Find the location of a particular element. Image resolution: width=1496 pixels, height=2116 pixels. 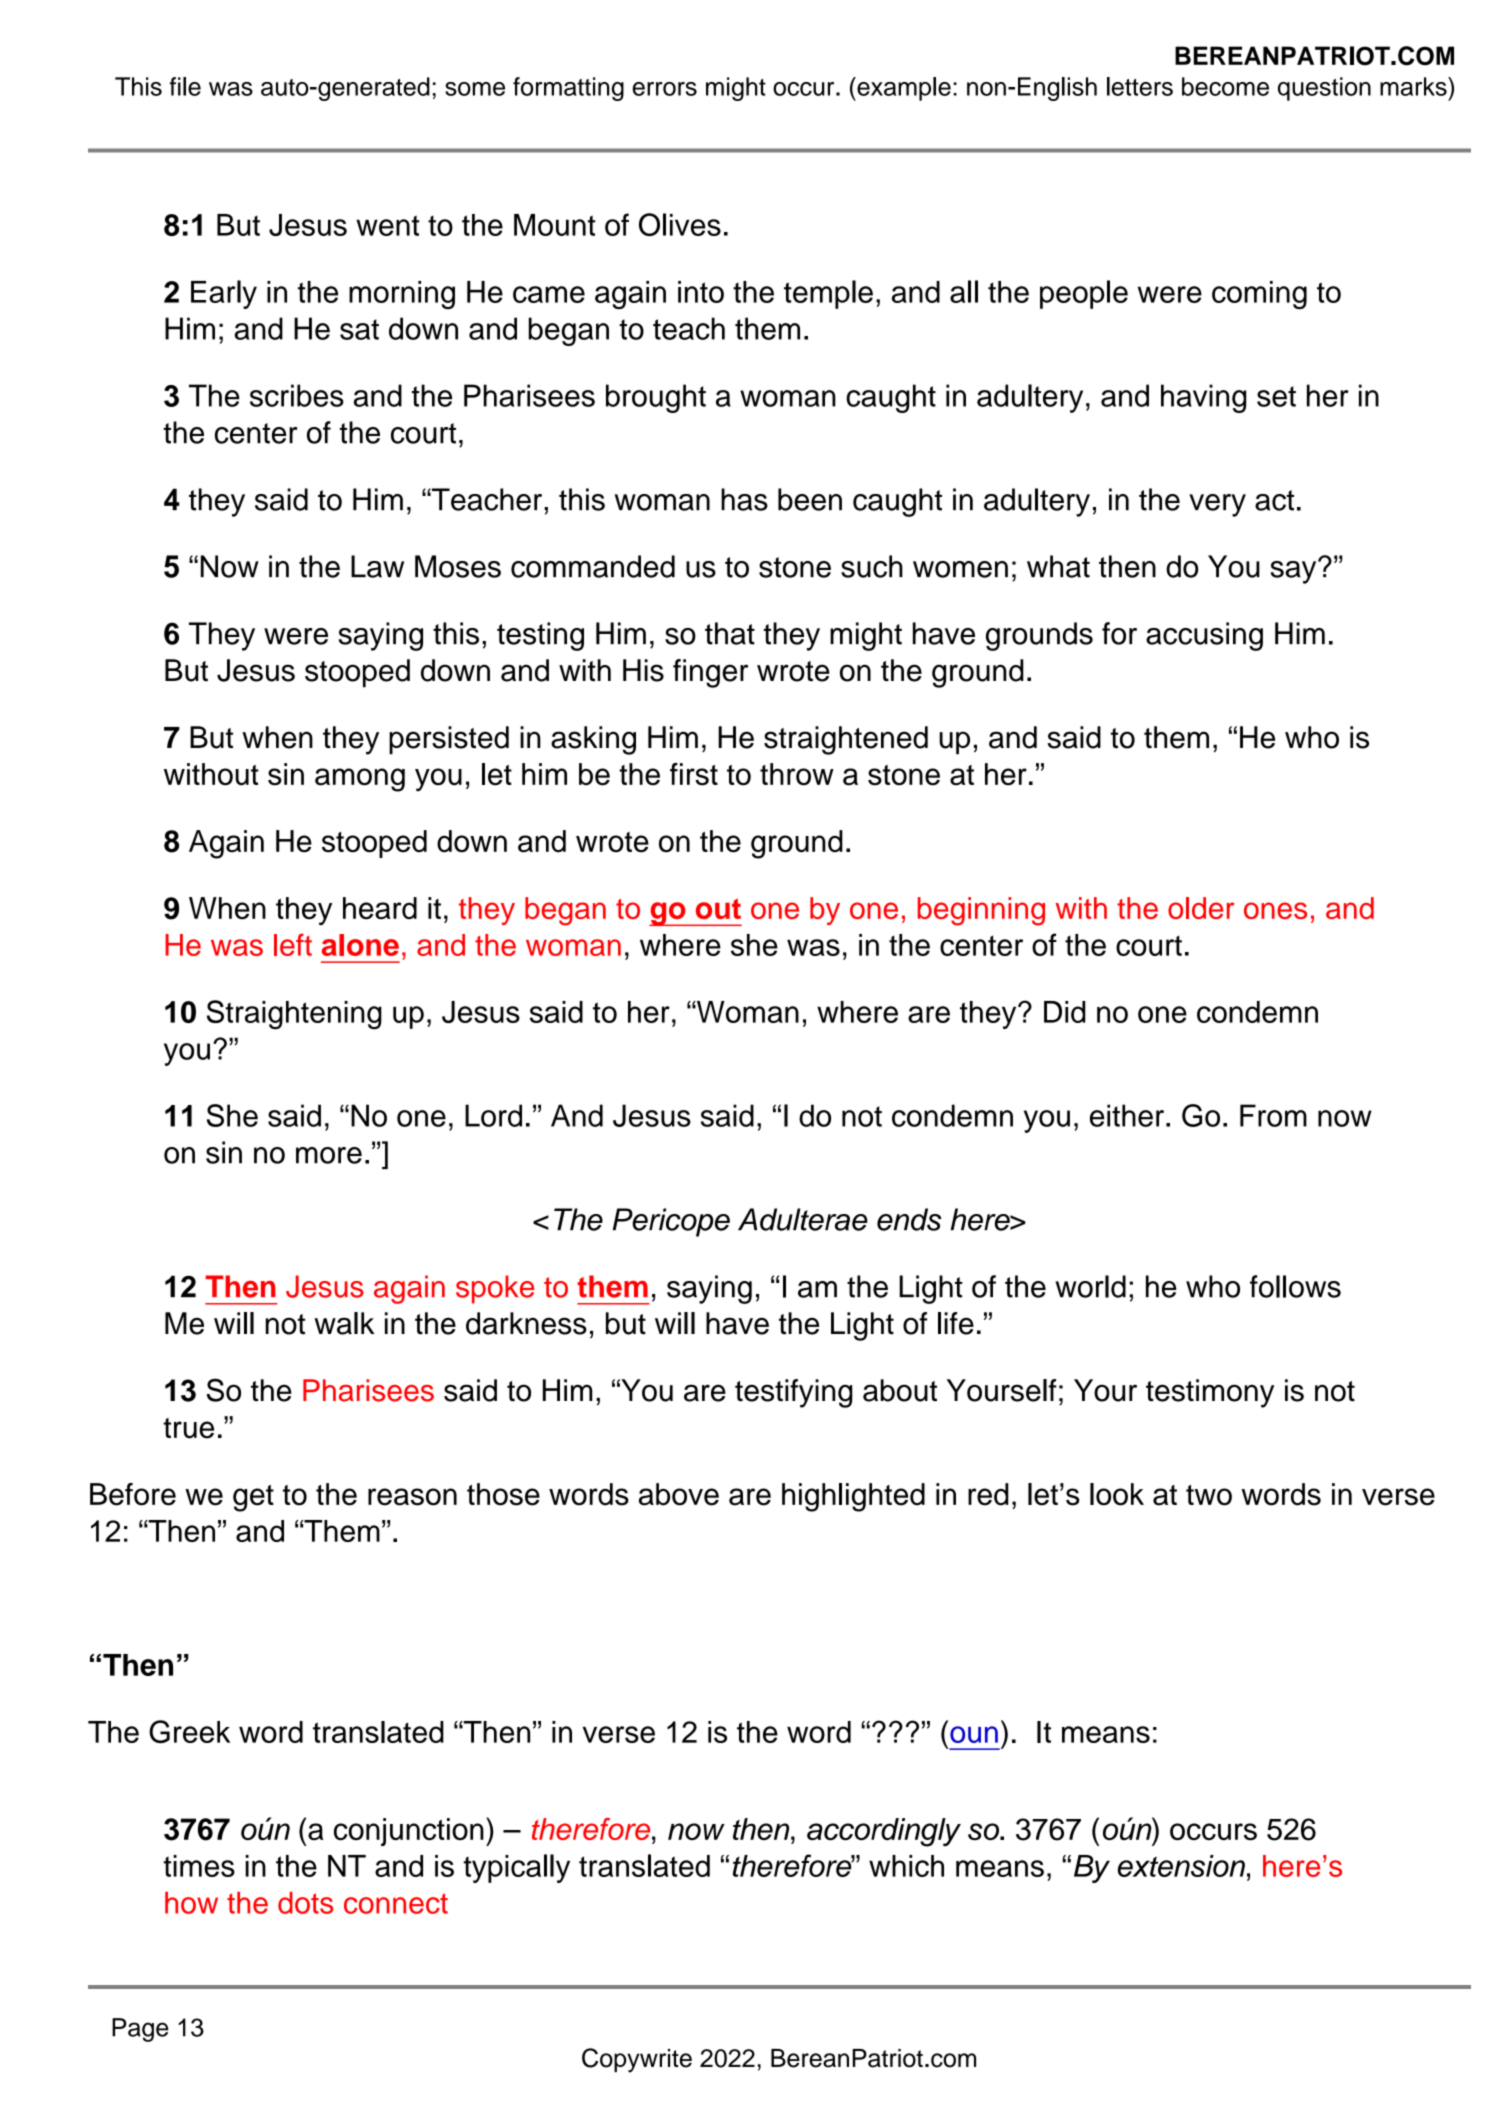

become is located at coordinates (1225, 86).
